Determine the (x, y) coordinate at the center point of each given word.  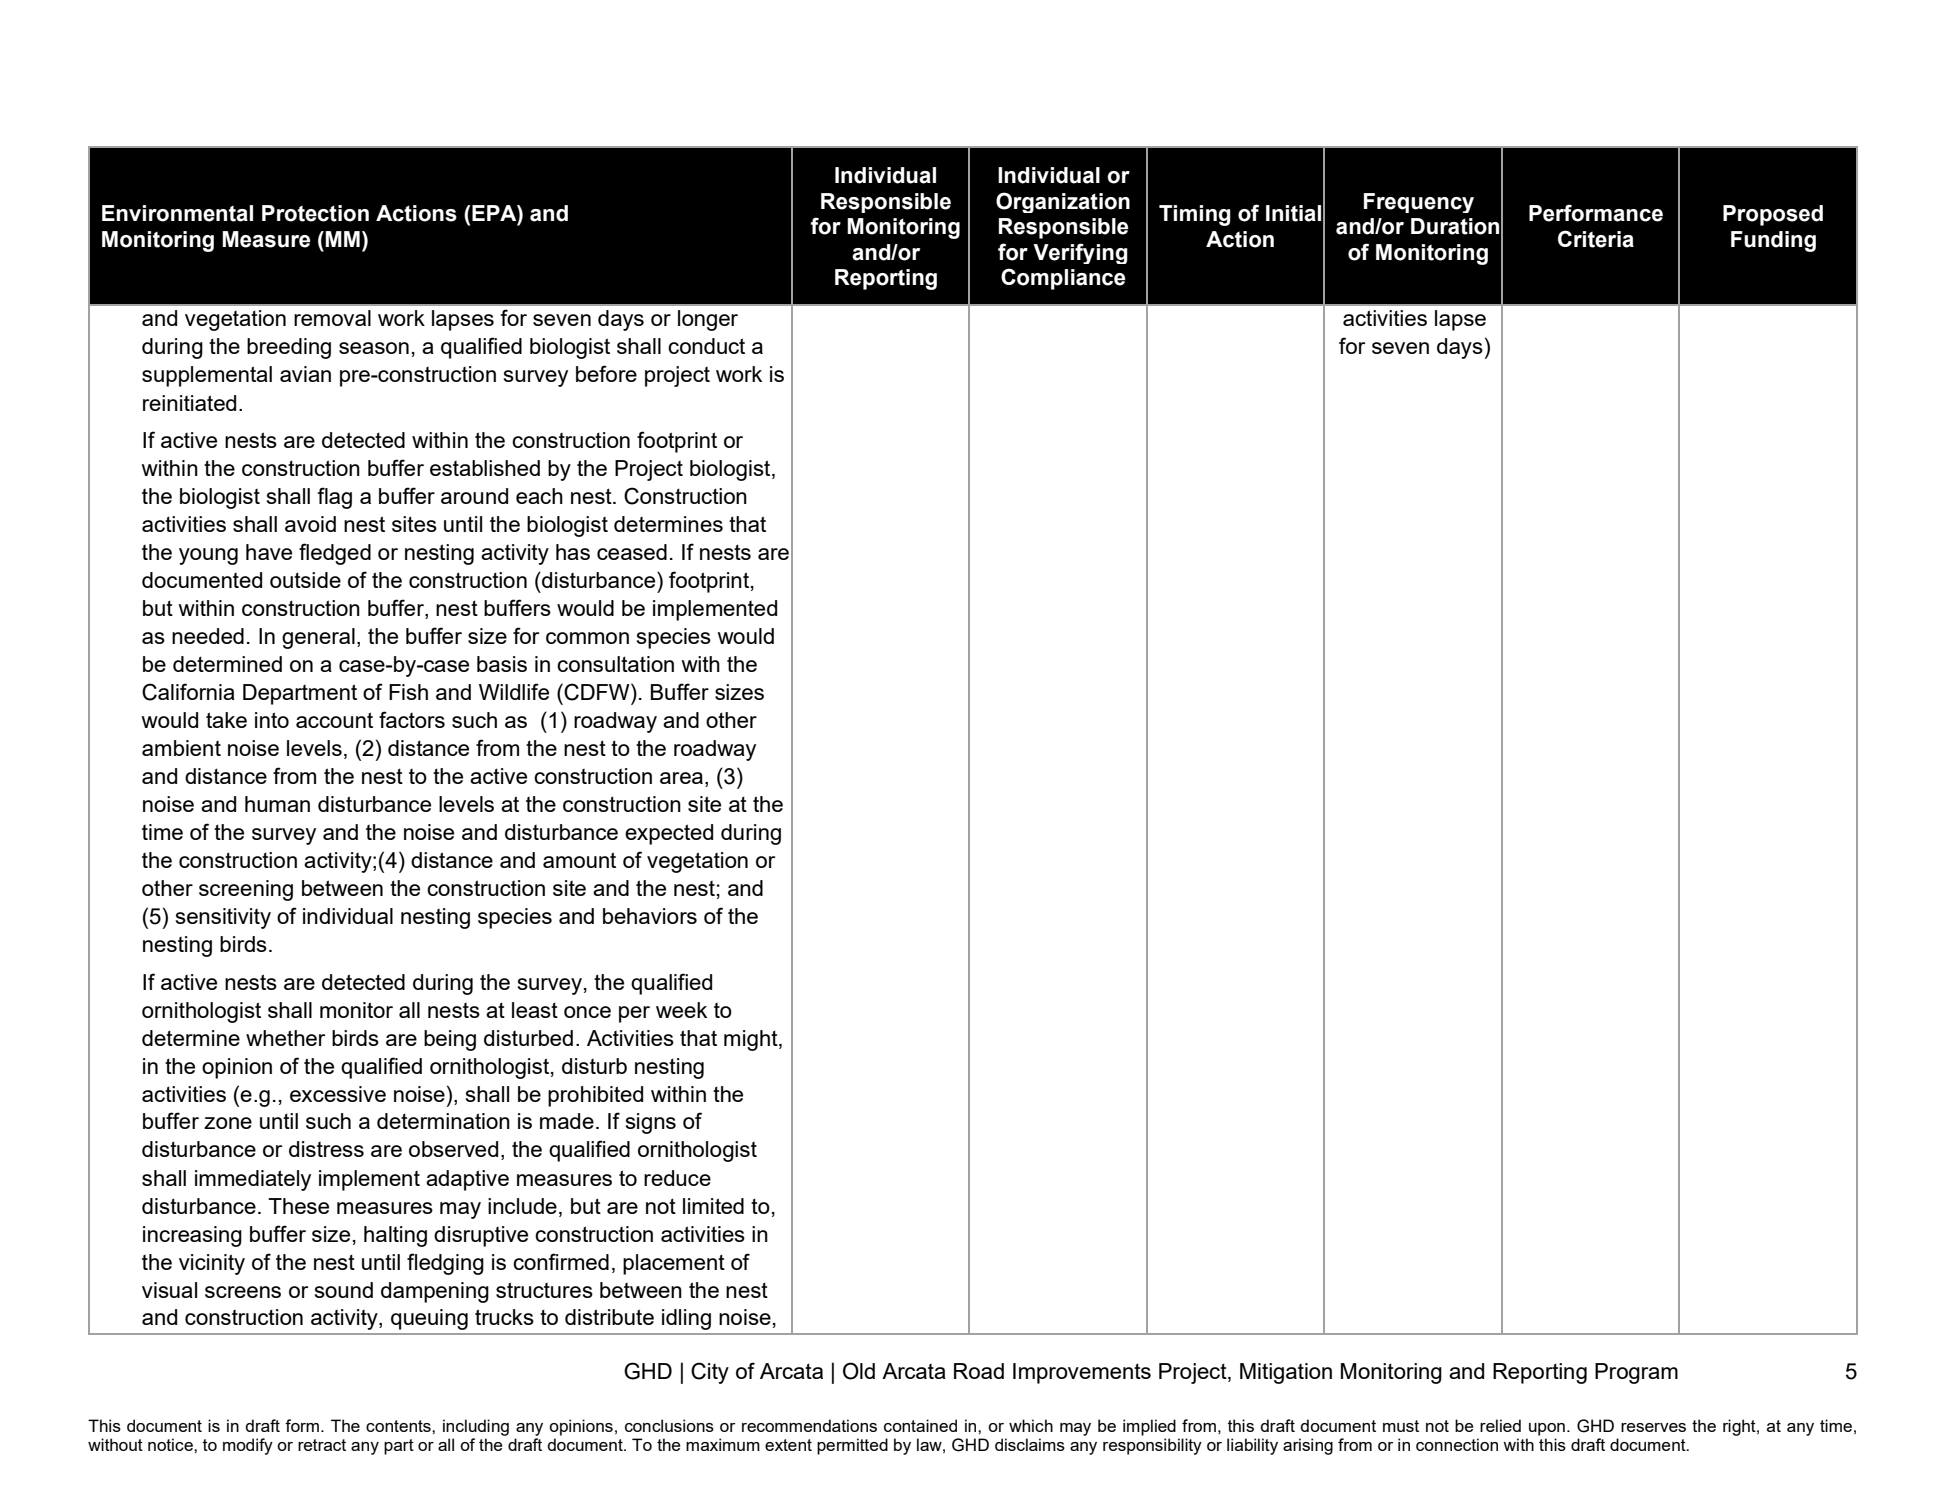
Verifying (1080, 253)
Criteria (1596, 239)
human (277, 804)
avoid (310, 524)
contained (920, 1425)
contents (399, 1426)
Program (1636, 1373)
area (681, 778)
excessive (338, 1094)
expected (669, 834)
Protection (315, 213)
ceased (632, 552)
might (752, 1040)
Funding (1773, 241)
